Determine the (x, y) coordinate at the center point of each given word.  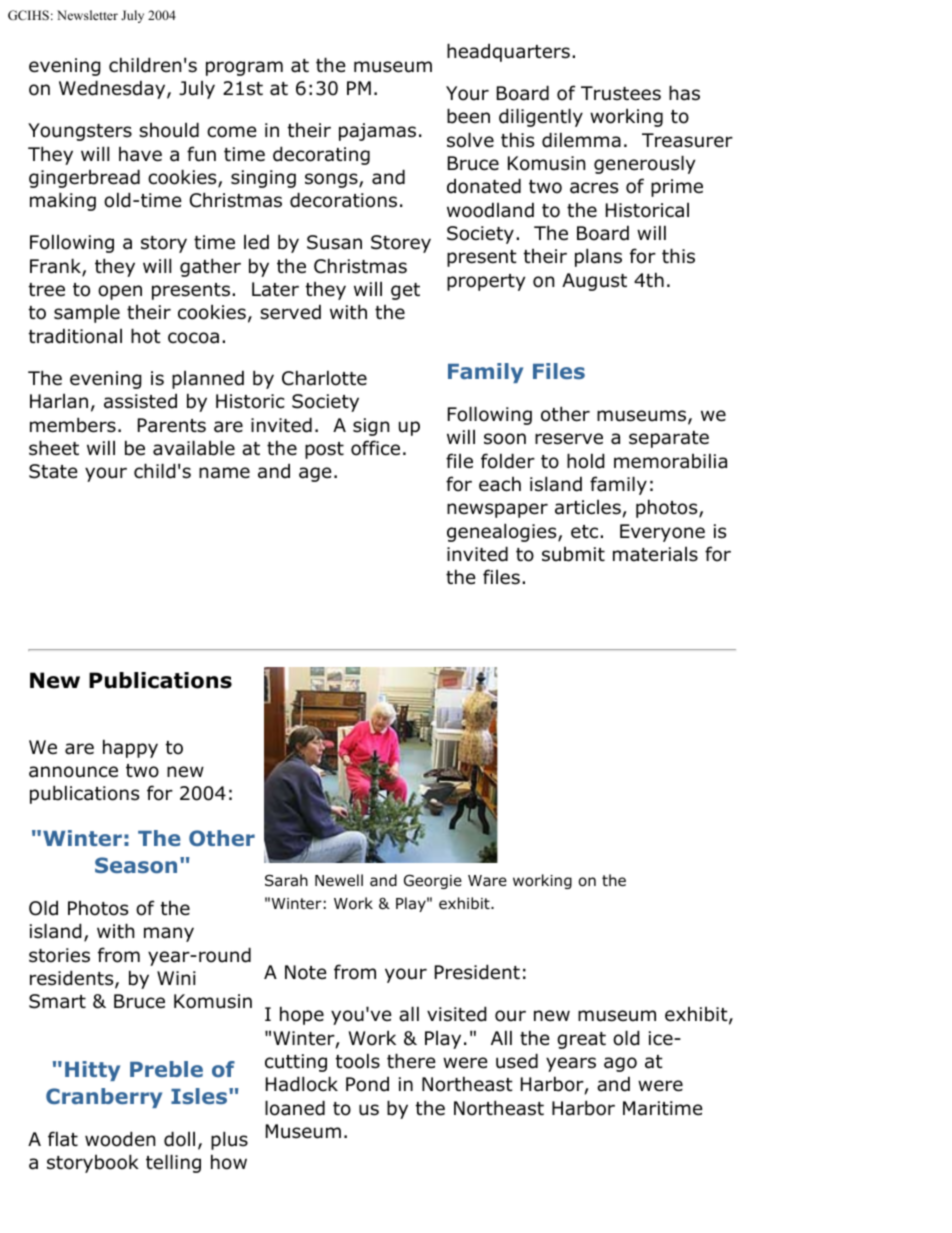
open (120, 292)
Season (136, 865)
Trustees (621, 93)
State (53, 471)
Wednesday (113, 89)
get (405, 291)
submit (573, 554)
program (244, 68)
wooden (120, 1139)
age (315, 474)
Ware (487, 880)
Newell (339, 880)
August (594, 282)
